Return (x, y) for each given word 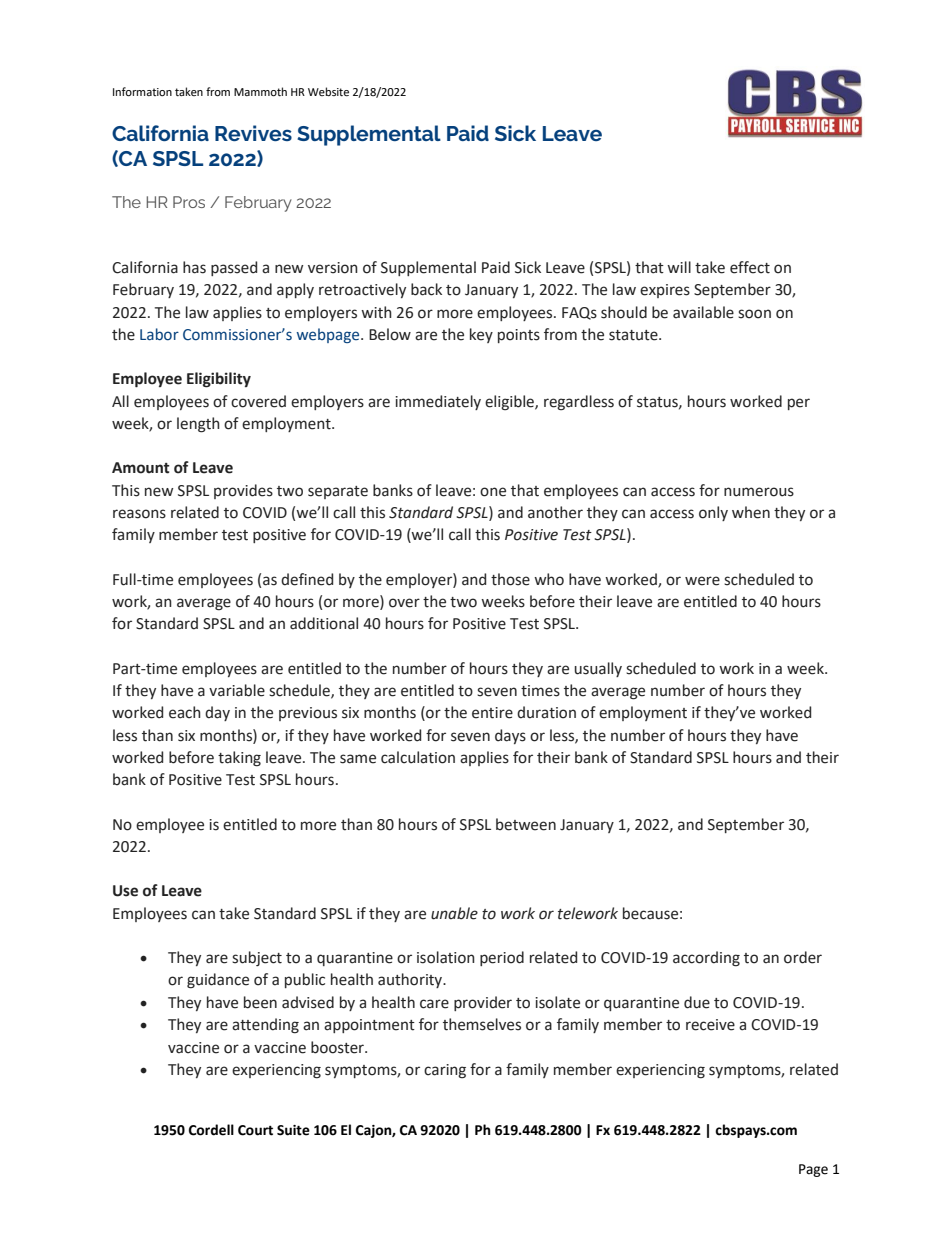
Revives (253, 133)
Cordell (211, 1130)
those (510, 579)
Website (328, 92)
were (702, 581)
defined (307, 579)
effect (750, 267)
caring (445, 1071)
